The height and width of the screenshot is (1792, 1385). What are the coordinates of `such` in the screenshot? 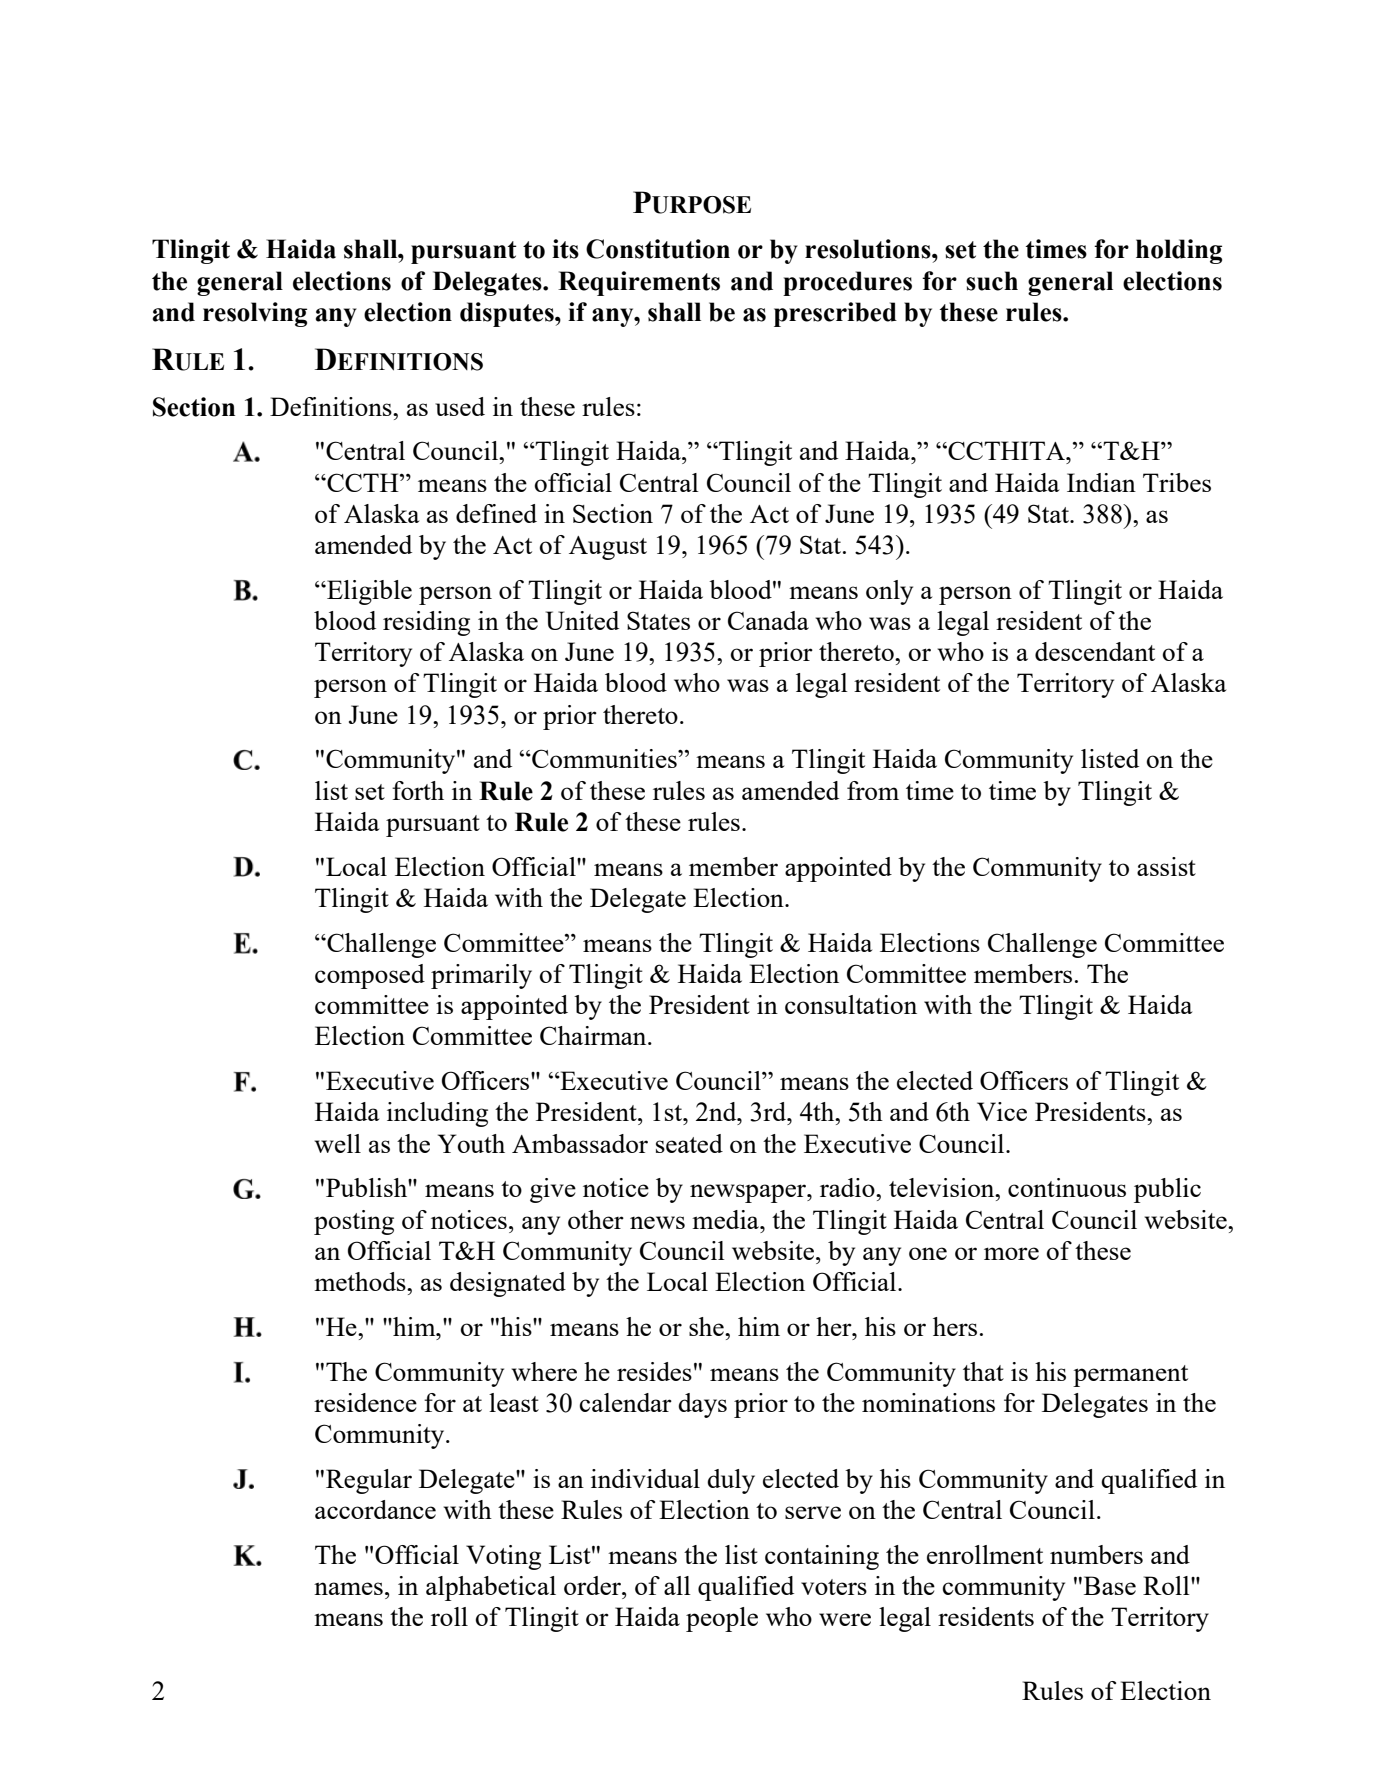 It's located at (992, 281).
